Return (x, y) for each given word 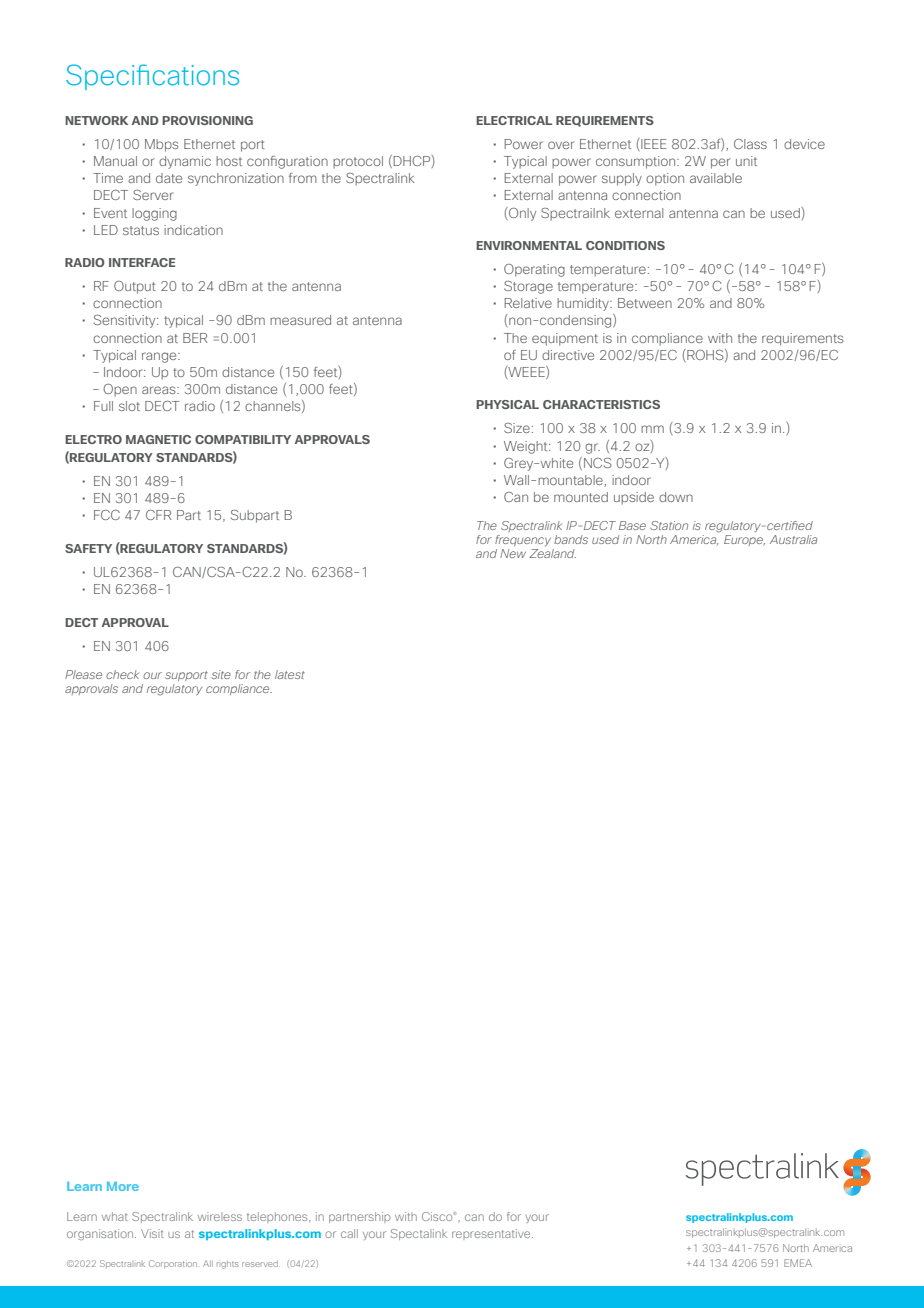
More (123, 1186)
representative (492, 1234)
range (160, 357)
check (122, 674)
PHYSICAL (507, 404)
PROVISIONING (207, 120)
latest (290, 674)
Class (750, 144)
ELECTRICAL (514, 120)
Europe (744, 540)
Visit (152, 1233)
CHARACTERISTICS (601, 404)
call (349, 1233)
